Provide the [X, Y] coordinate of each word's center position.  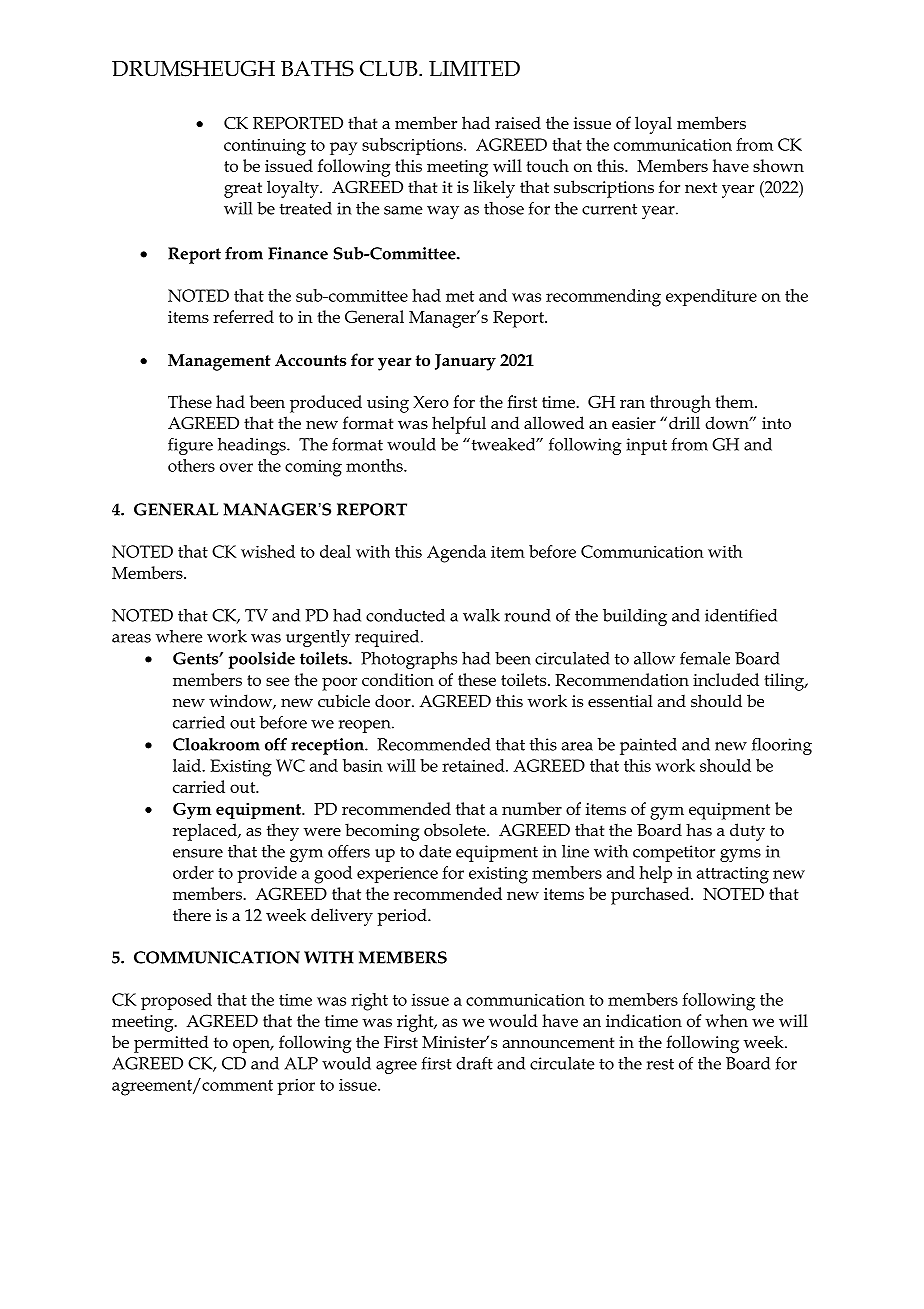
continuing [265, 147]
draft [474, 1063]
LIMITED [474, 68]
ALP [301, 1063]
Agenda [456, 554]
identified [741, 615]
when [726, 1020]
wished [268, 551]
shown [778, 165]
